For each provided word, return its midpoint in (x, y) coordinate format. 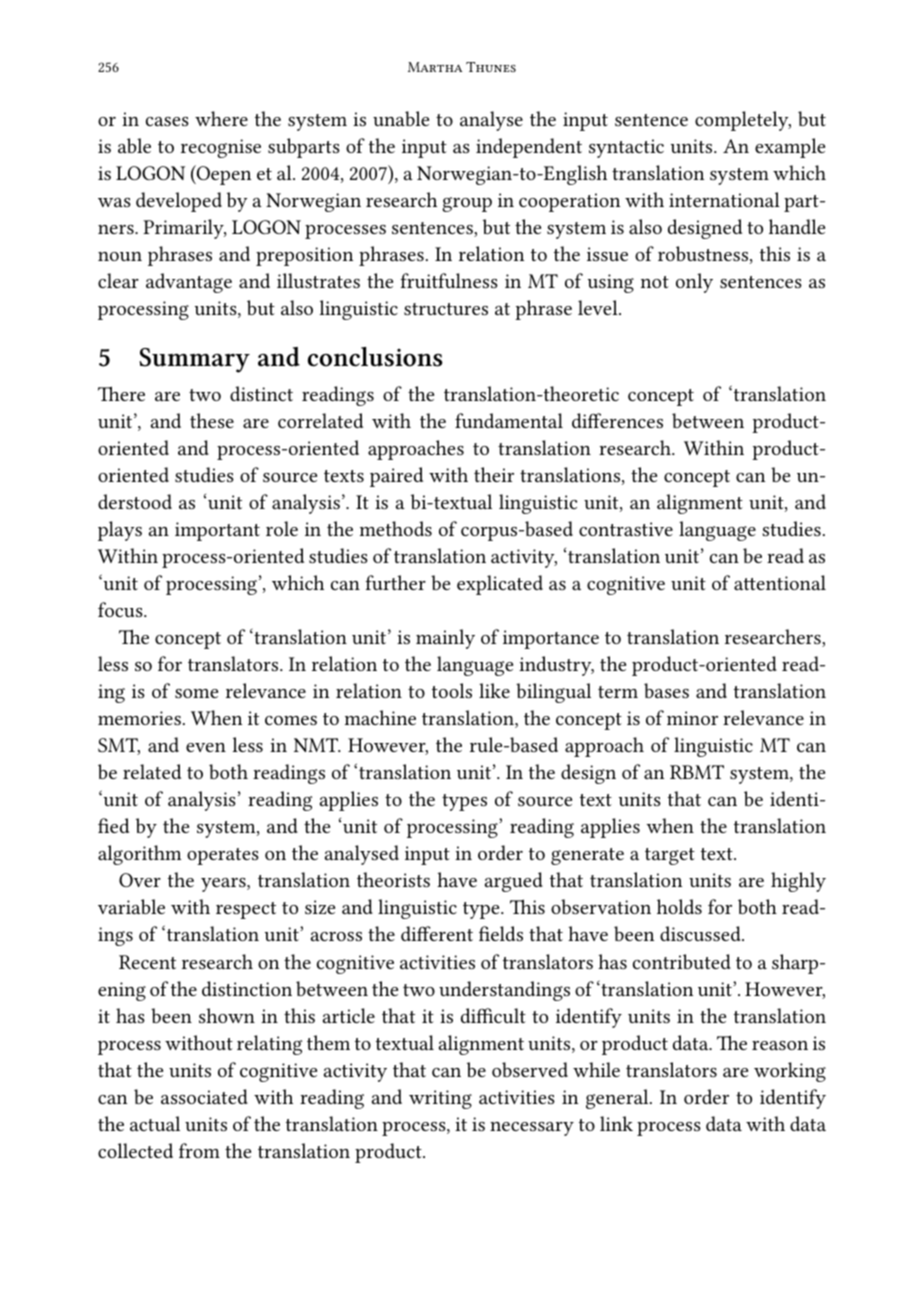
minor (692, 718)
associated (204, 1096)
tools (452, 690)
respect (246, 910)
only (694, 283)
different (437, 933)
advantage (189, 283)
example (790, 148)
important (217, 531)
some (196, 693)
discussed (701, 933)
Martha (435, 67)
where (221, 118)
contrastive (626, 529)
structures (446, 309)
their (494, 474)
